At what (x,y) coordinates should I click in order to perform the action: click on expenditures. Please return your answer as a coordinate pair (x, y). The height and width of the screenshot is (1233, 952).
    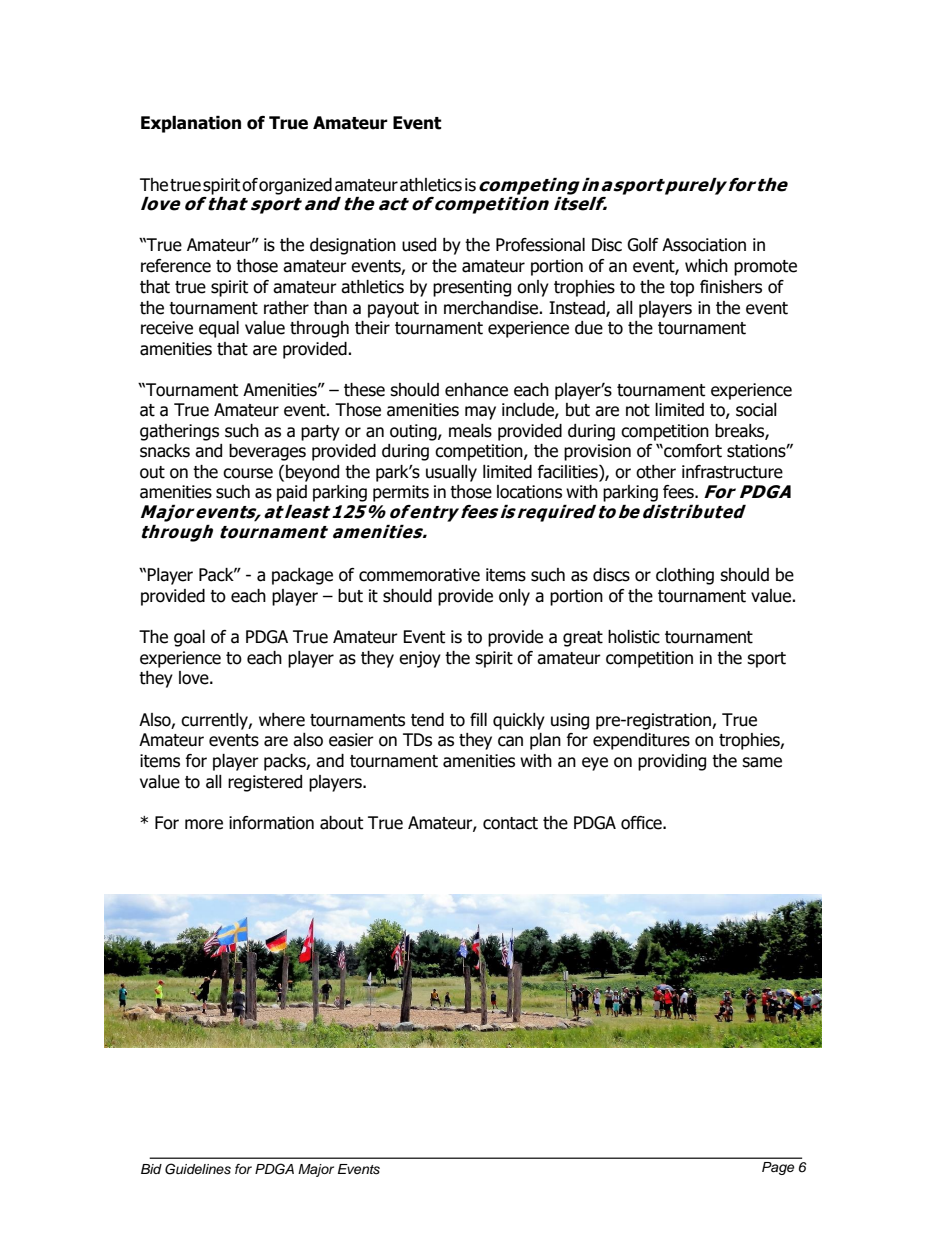
    Looking at the image, I should click on (641, 741).
